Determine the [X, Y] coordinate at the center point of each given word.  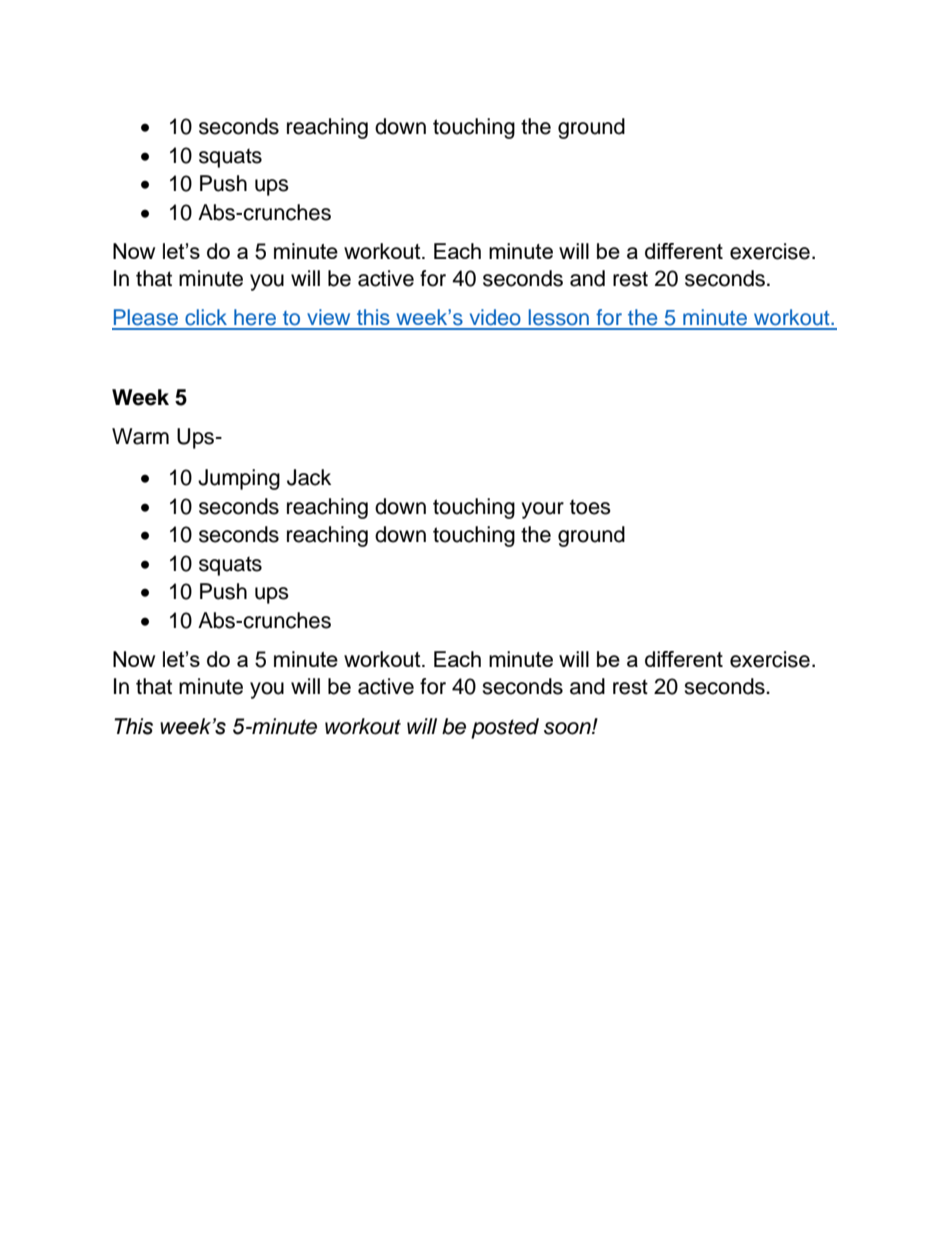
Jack [309, 477]
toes [590, 507]
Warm [140, 436]
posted [505, 728]
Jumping [239, 479]
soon [568, 728]
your [542, 510]
